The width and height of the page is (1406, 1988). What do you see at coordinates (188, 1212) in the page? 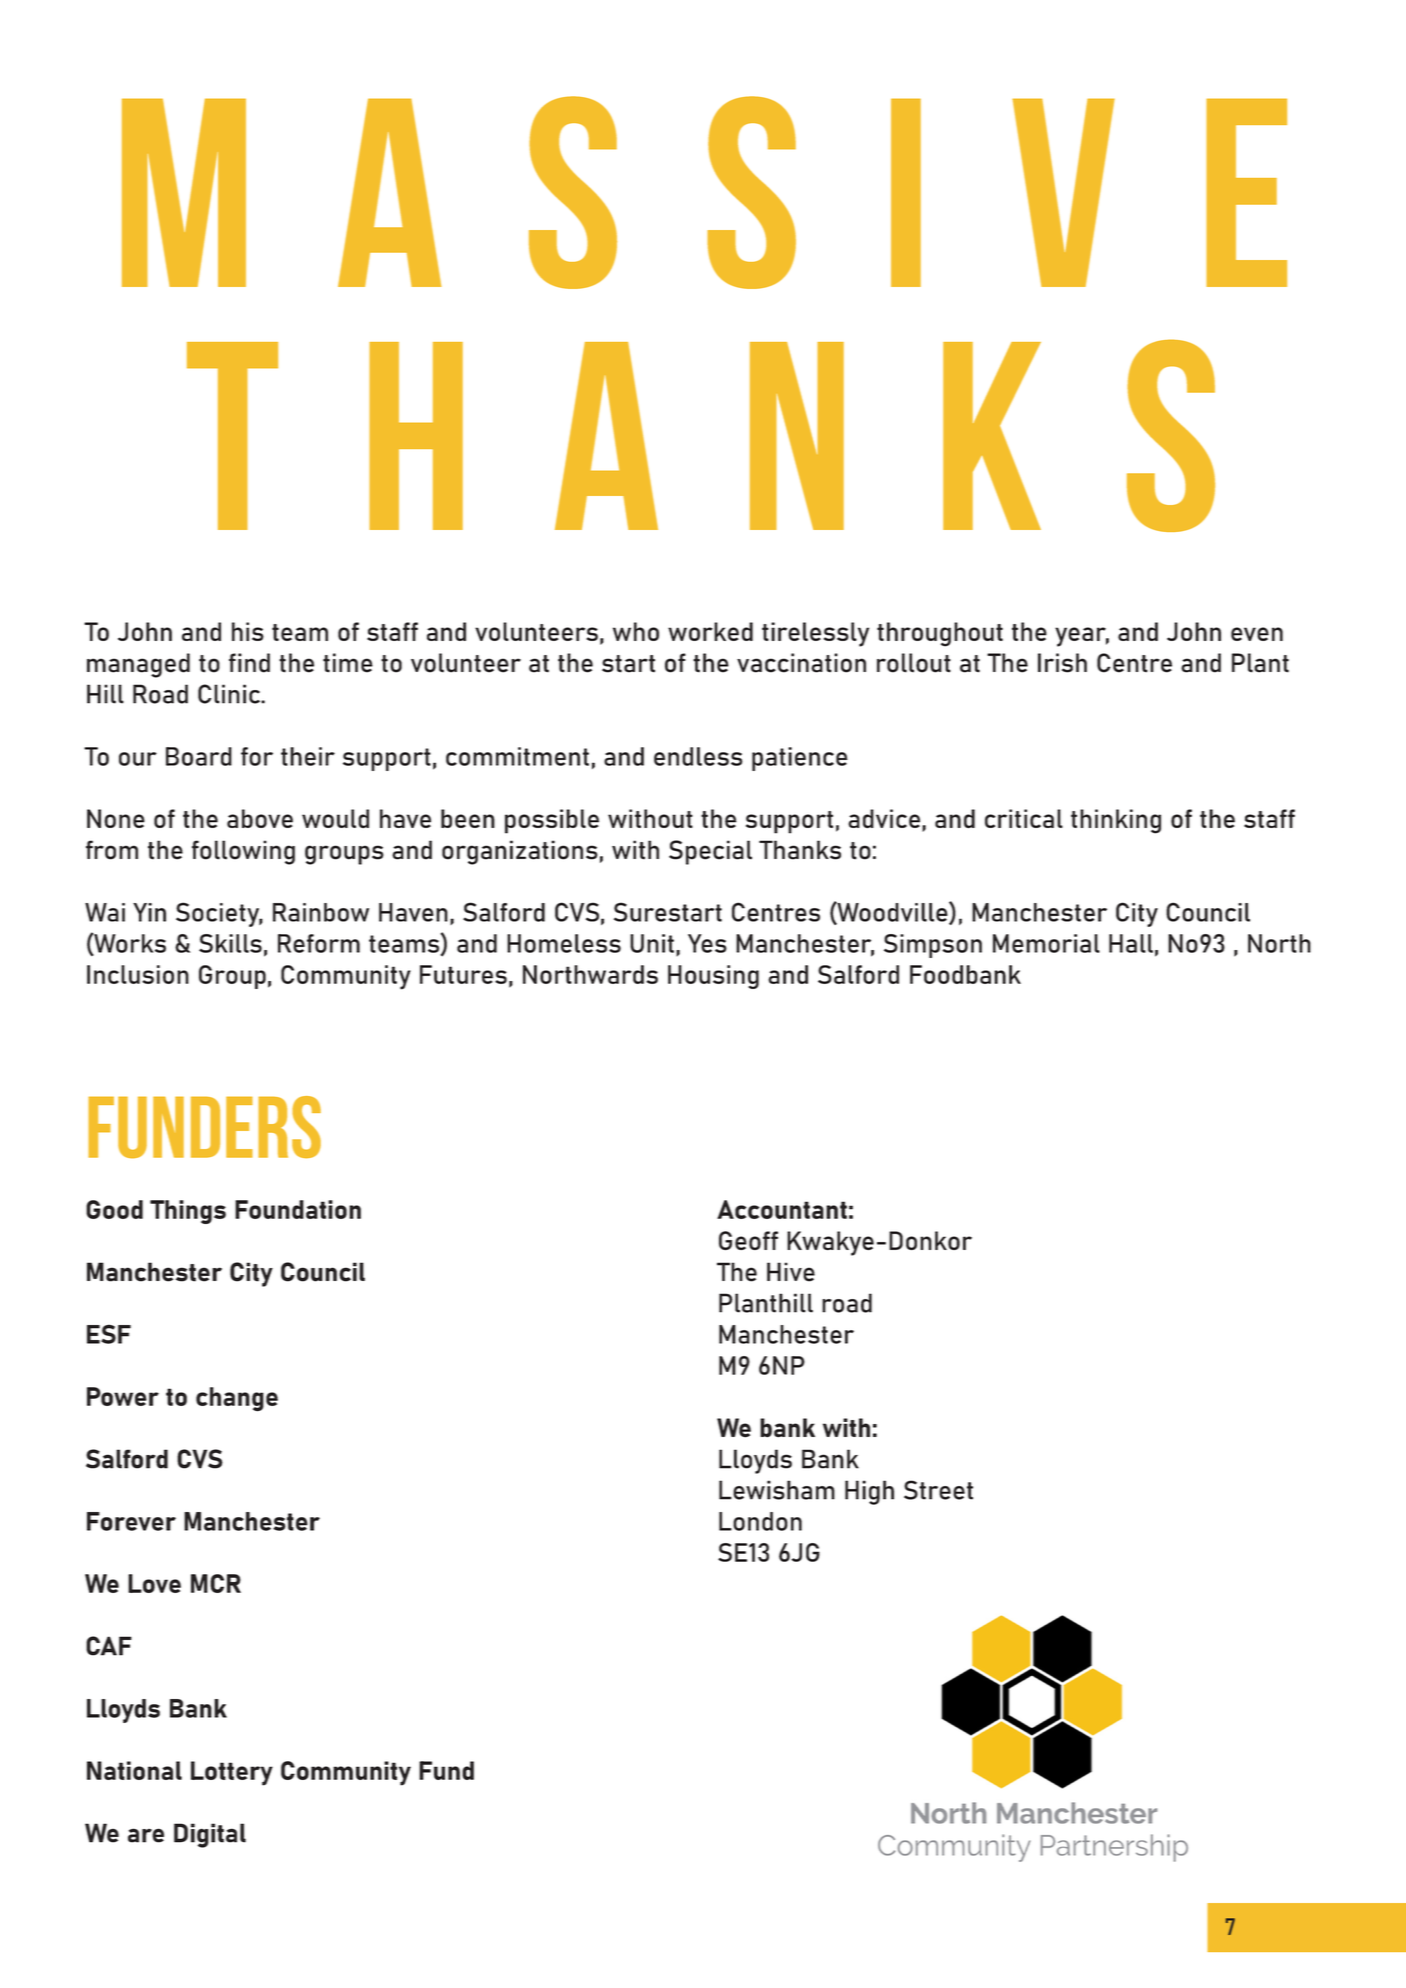
I see `Things` at bounding box center [188, 1212].
